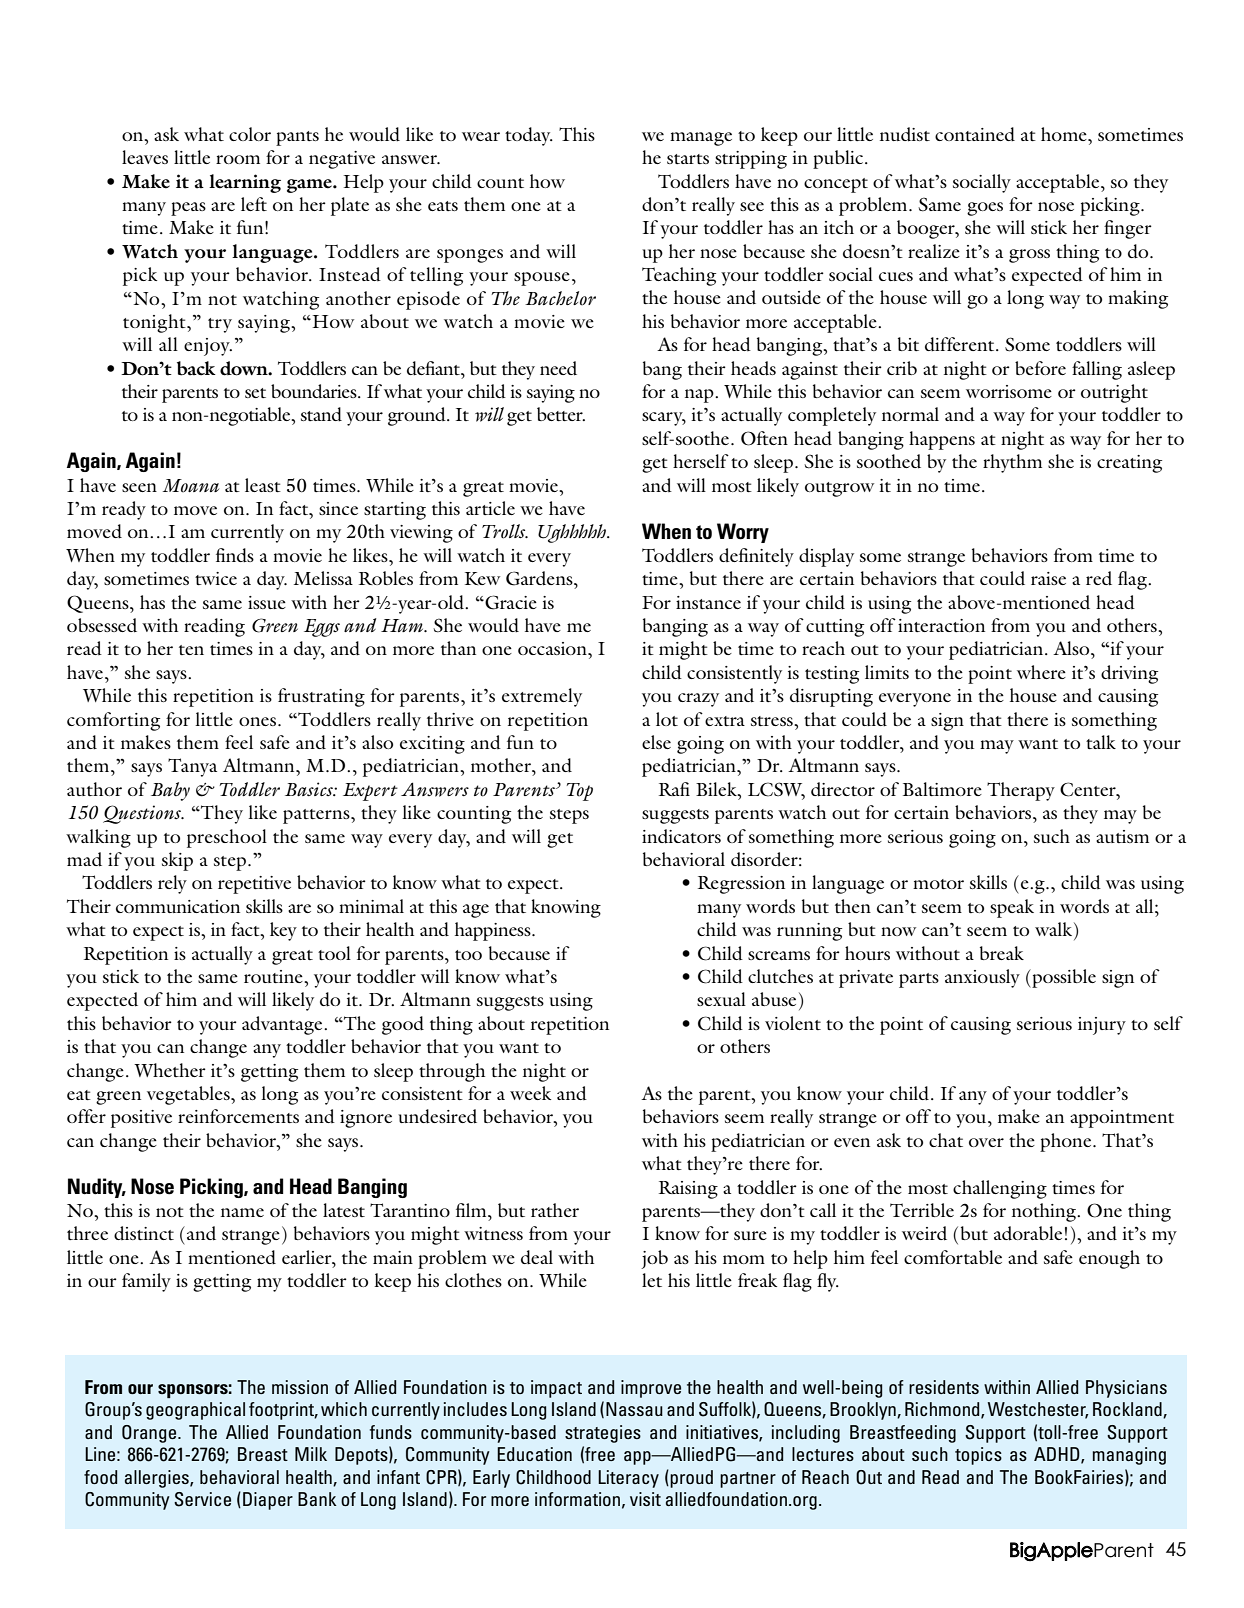 This image has width=1244, height=1608. What do you see at coordinates (170, 1070) in the image?
I see `Whether` at bounding box center [170, 1070].
